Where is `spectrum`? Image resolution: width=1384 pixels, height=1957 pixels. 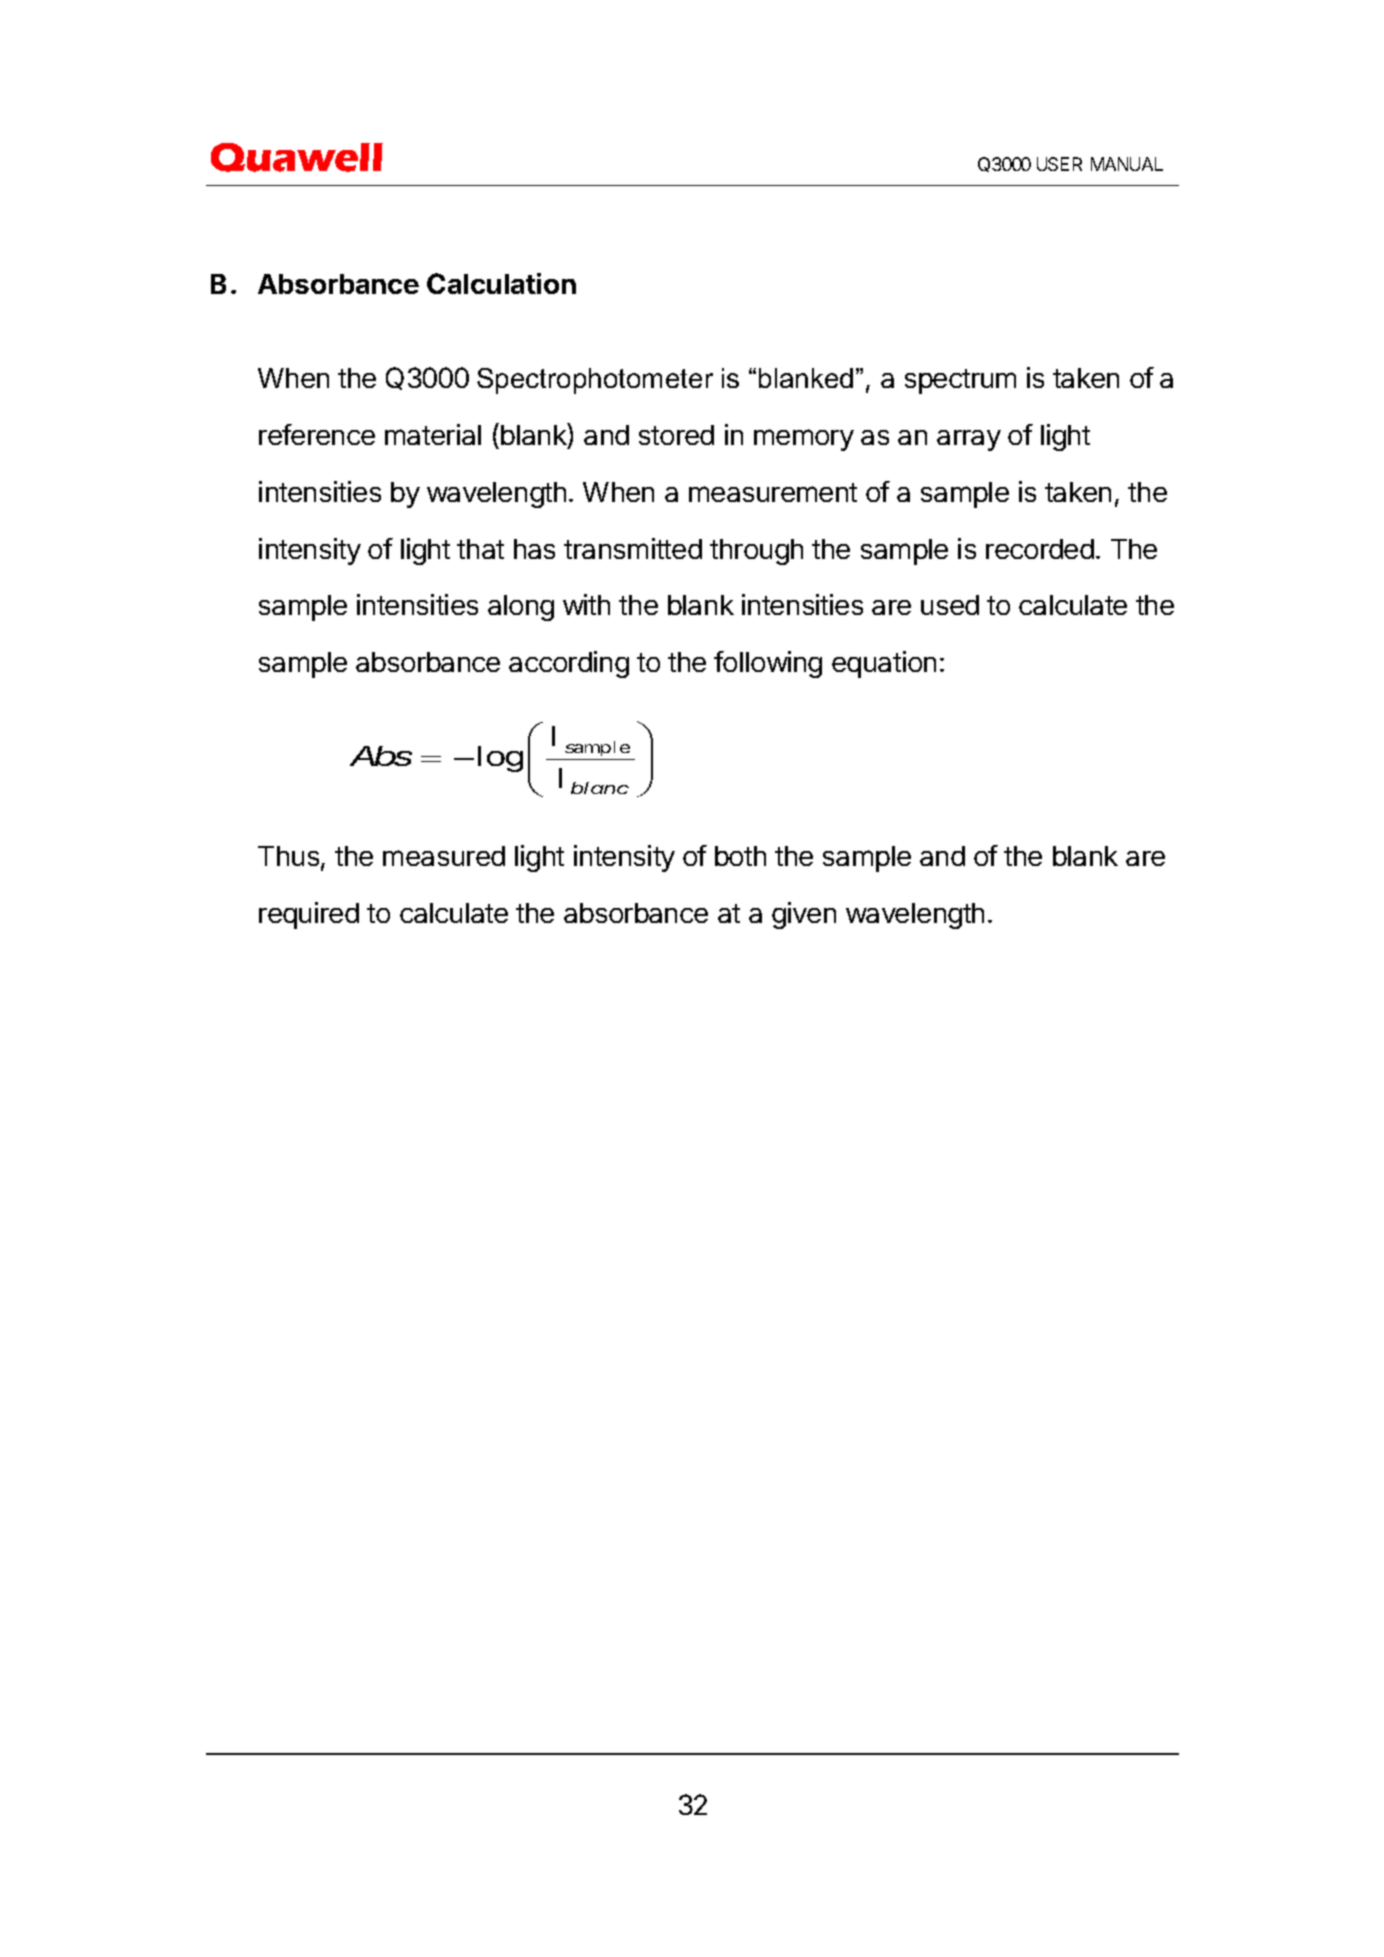
spectrum is located at coordinates (960, 381).
